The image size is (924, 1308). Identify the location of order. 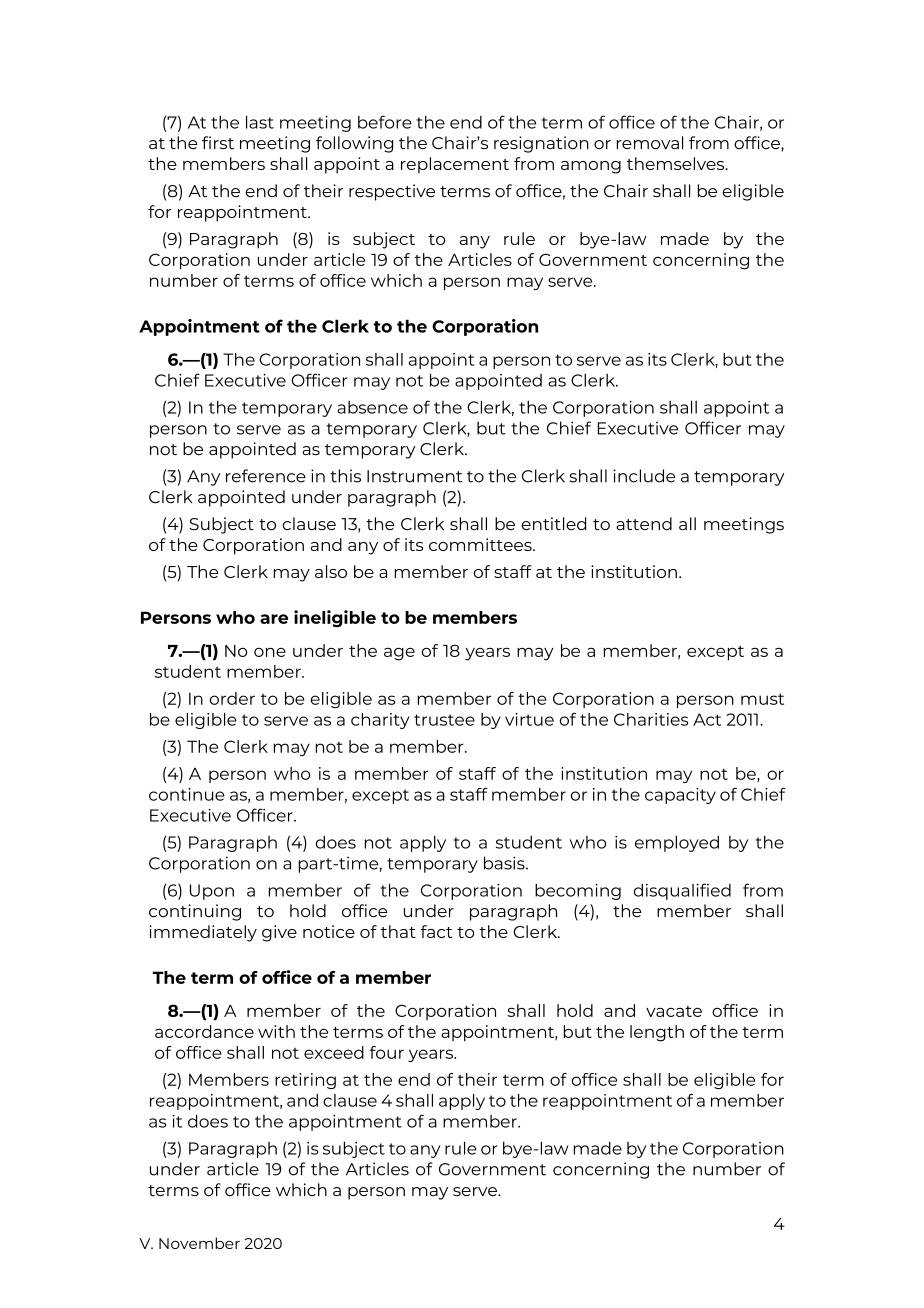
(232, 698).
